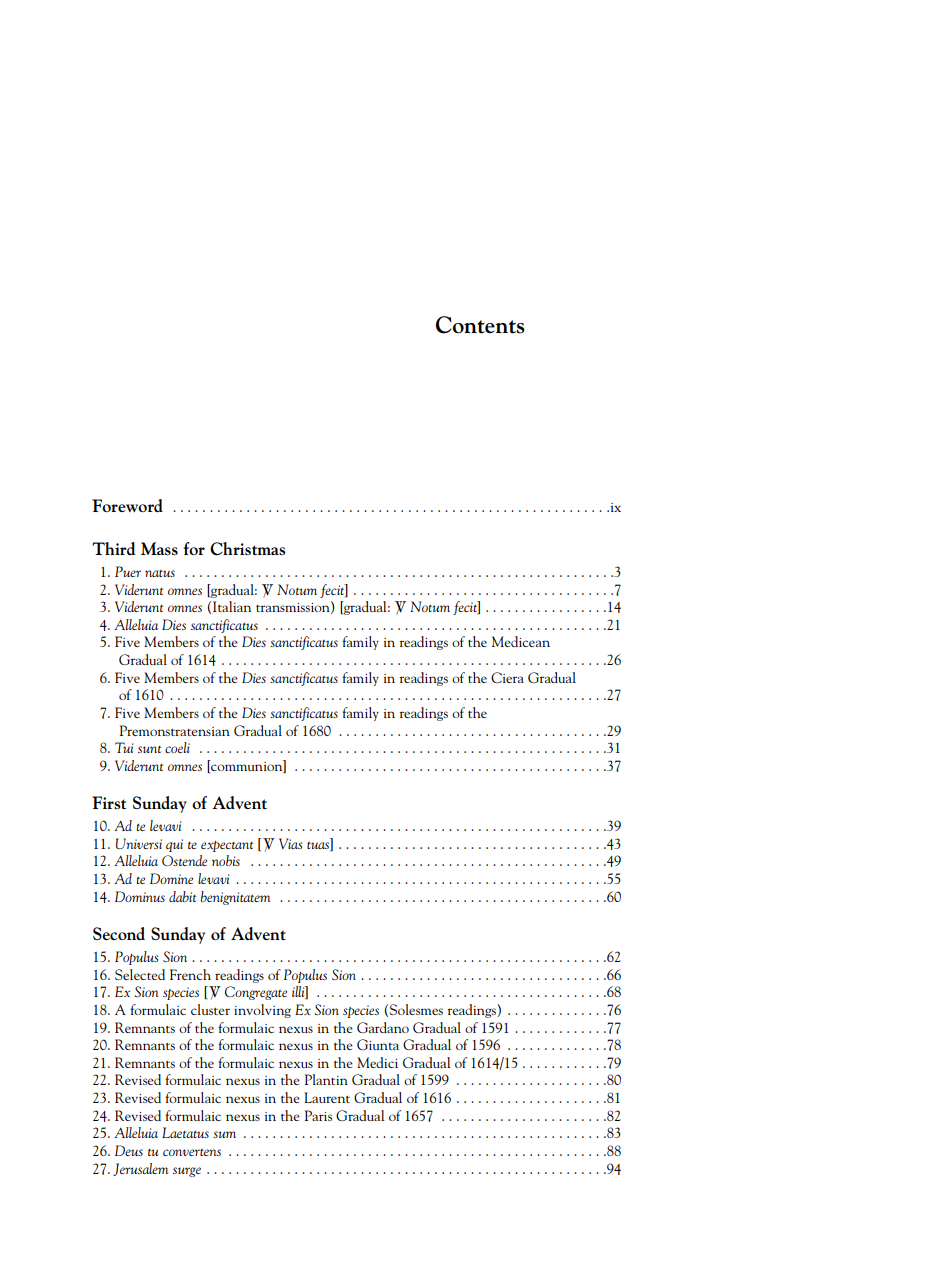  Describe the element at coordinates (247, 548) in the screenshot. I see `Christmas` at that location.
